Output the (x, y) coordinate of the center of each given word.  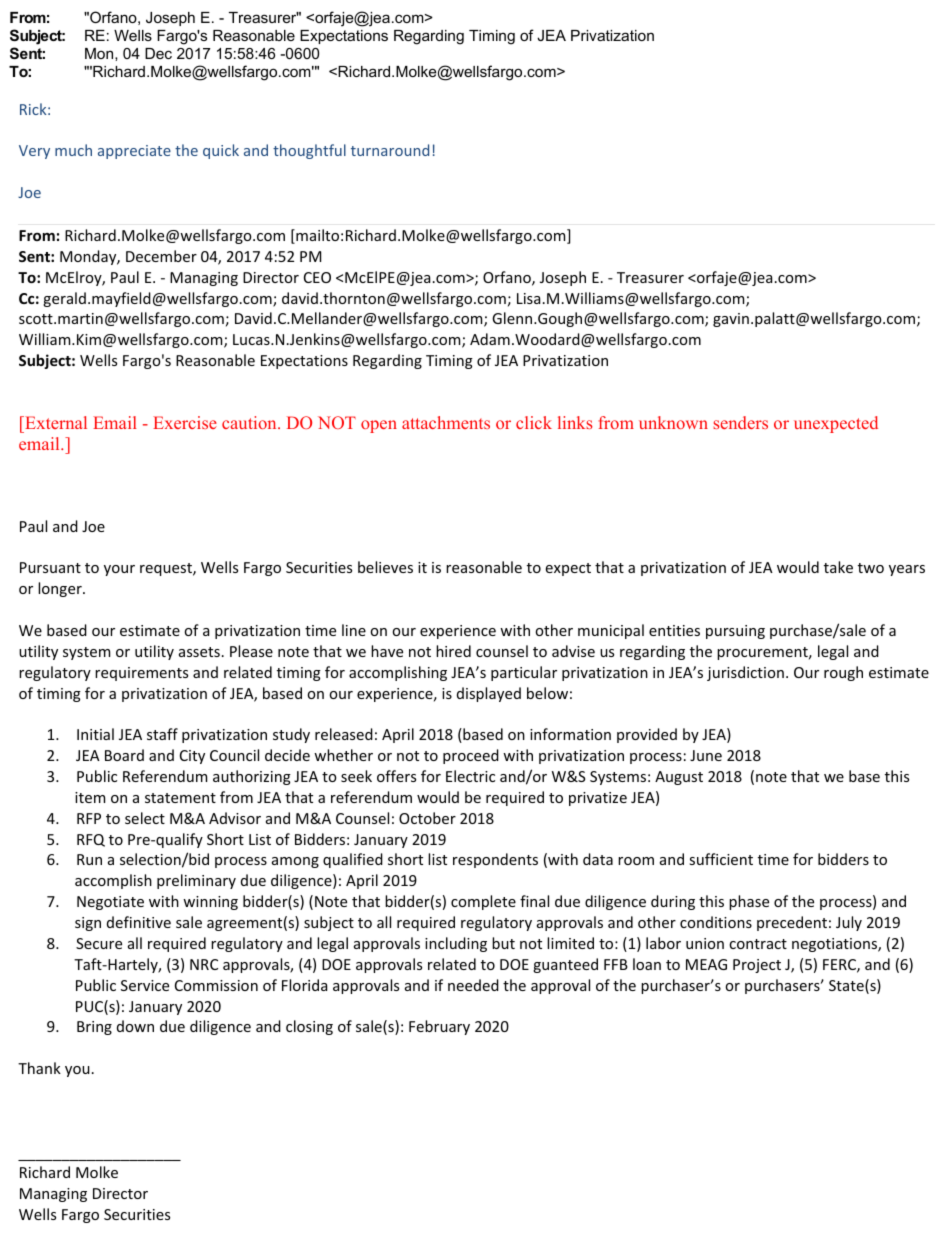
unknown (673, 422)
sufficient (721, 859)
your (119, 570)
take (838, 567)
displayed (489, 694)
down (135, 1026)
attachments (446, 422)
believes (385, 567)
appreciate (134, 152)
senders (740, 422)
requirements (141, 674)
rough (843, 673)
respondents (495, 860)
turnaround (390, 150)
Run (89, 859)
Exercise (185, 422)
